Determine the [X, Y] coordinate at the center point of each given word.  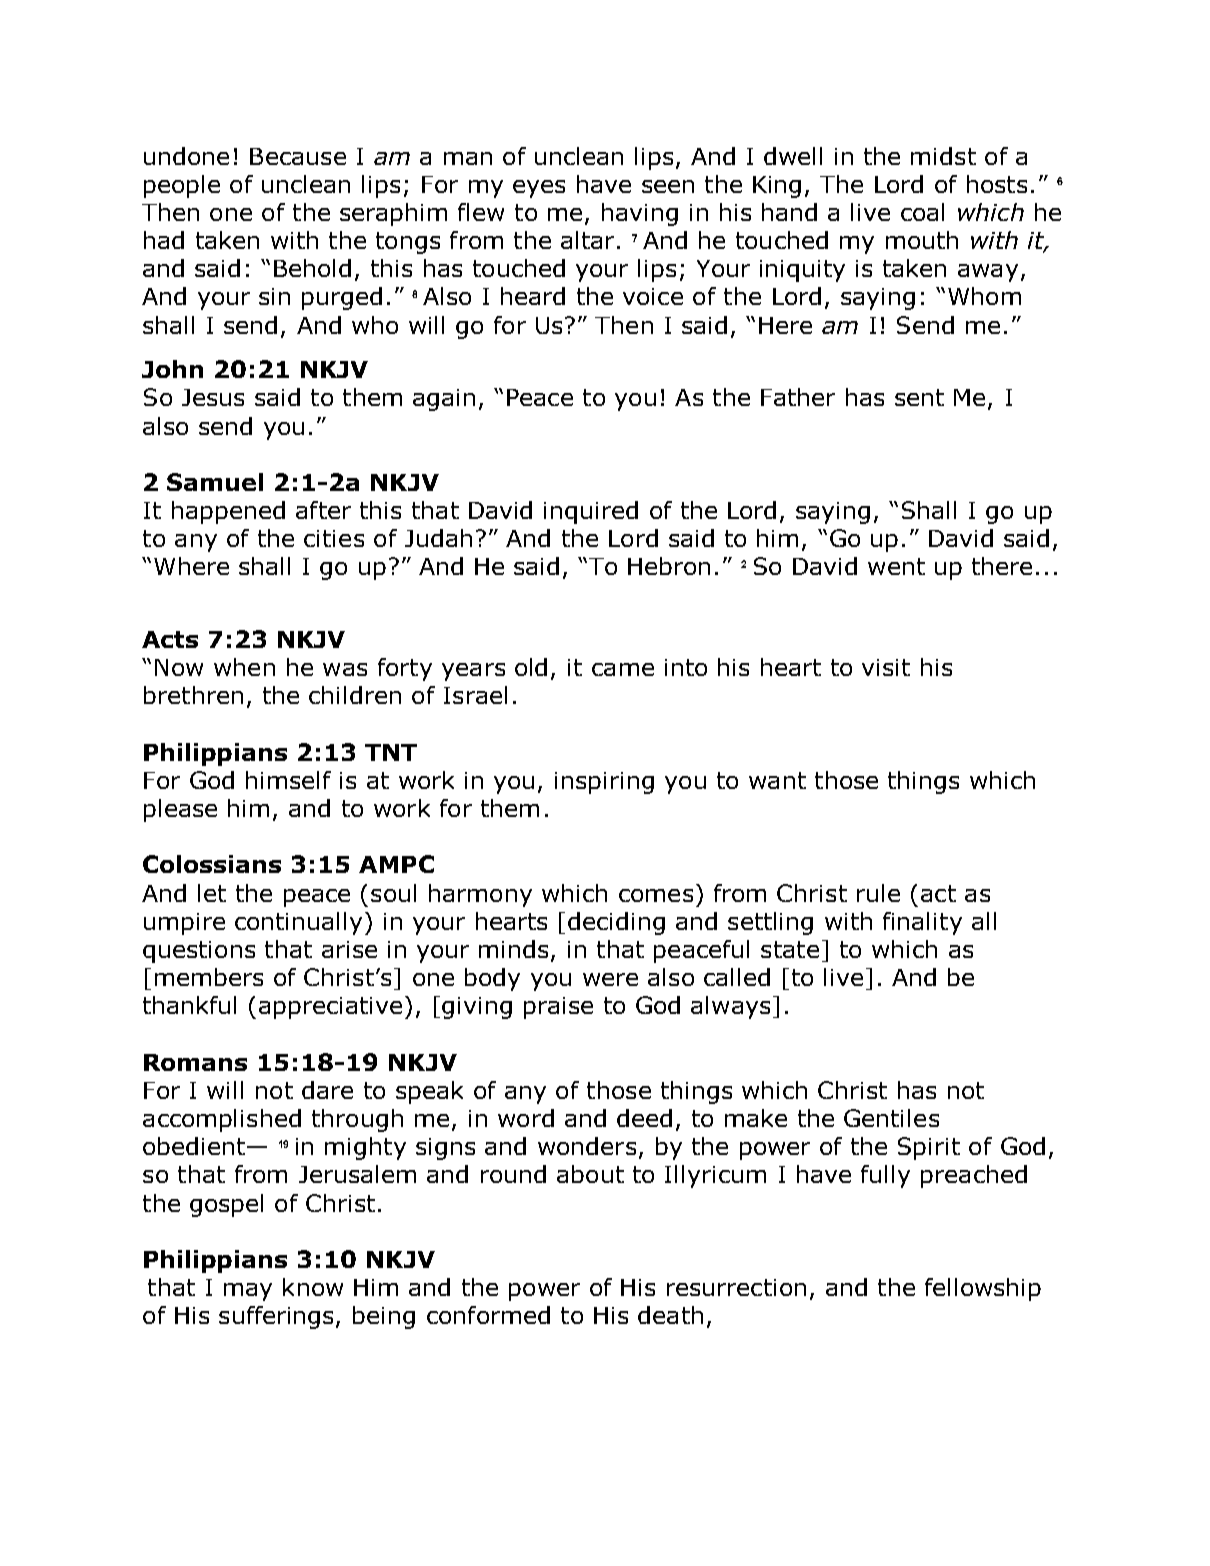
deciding [616, 923]
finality [922, 923]
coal [922, 212]
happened [228, 512]
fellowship [983, 1289]
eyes [539, 189]
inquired [591, 512]
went [896, 566]
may [248, 1292]
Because [298, 156]
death [670, 1315]
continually [298, 923]
